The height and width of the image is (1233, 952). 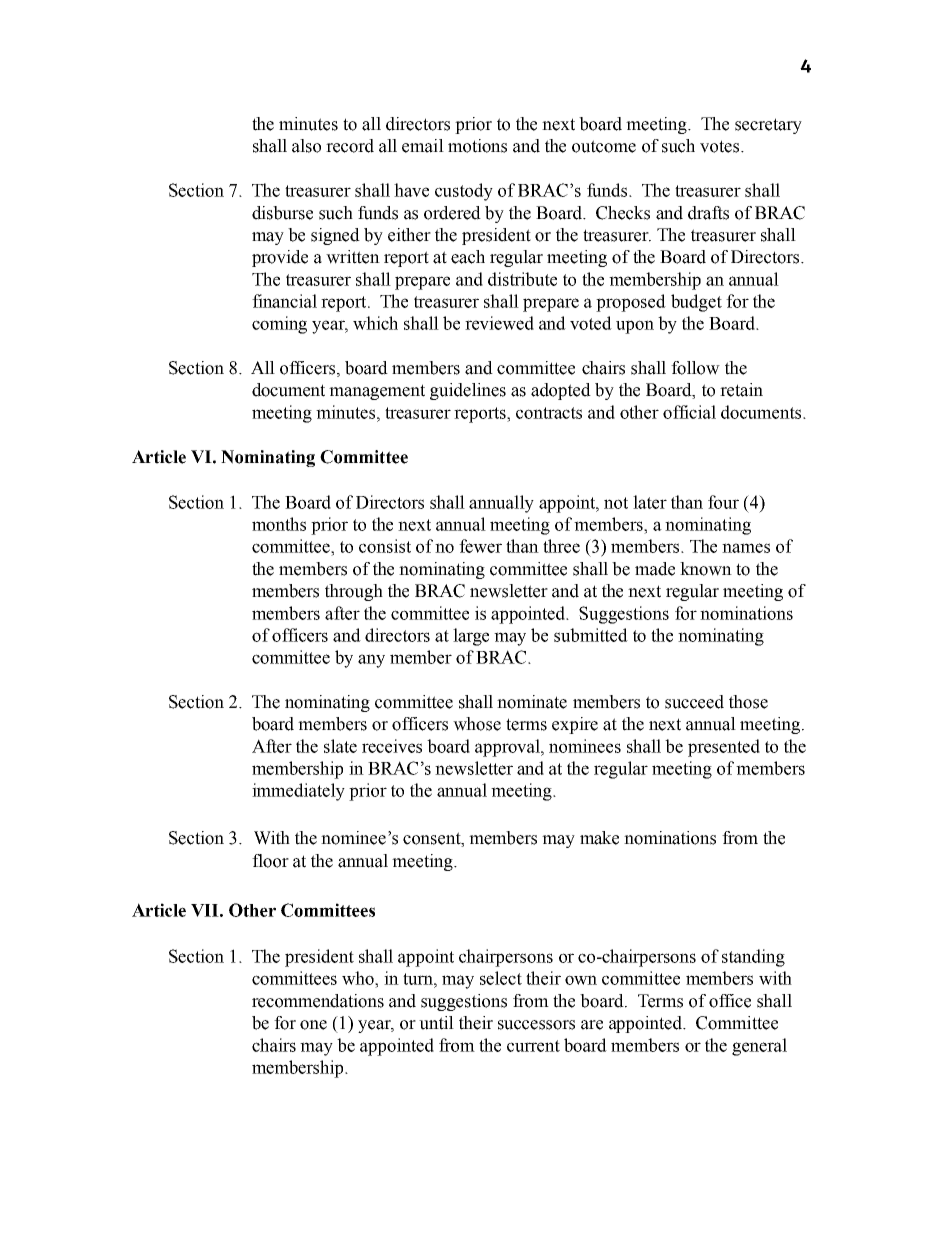 I want to click on record, so click(x=350, y=146).
